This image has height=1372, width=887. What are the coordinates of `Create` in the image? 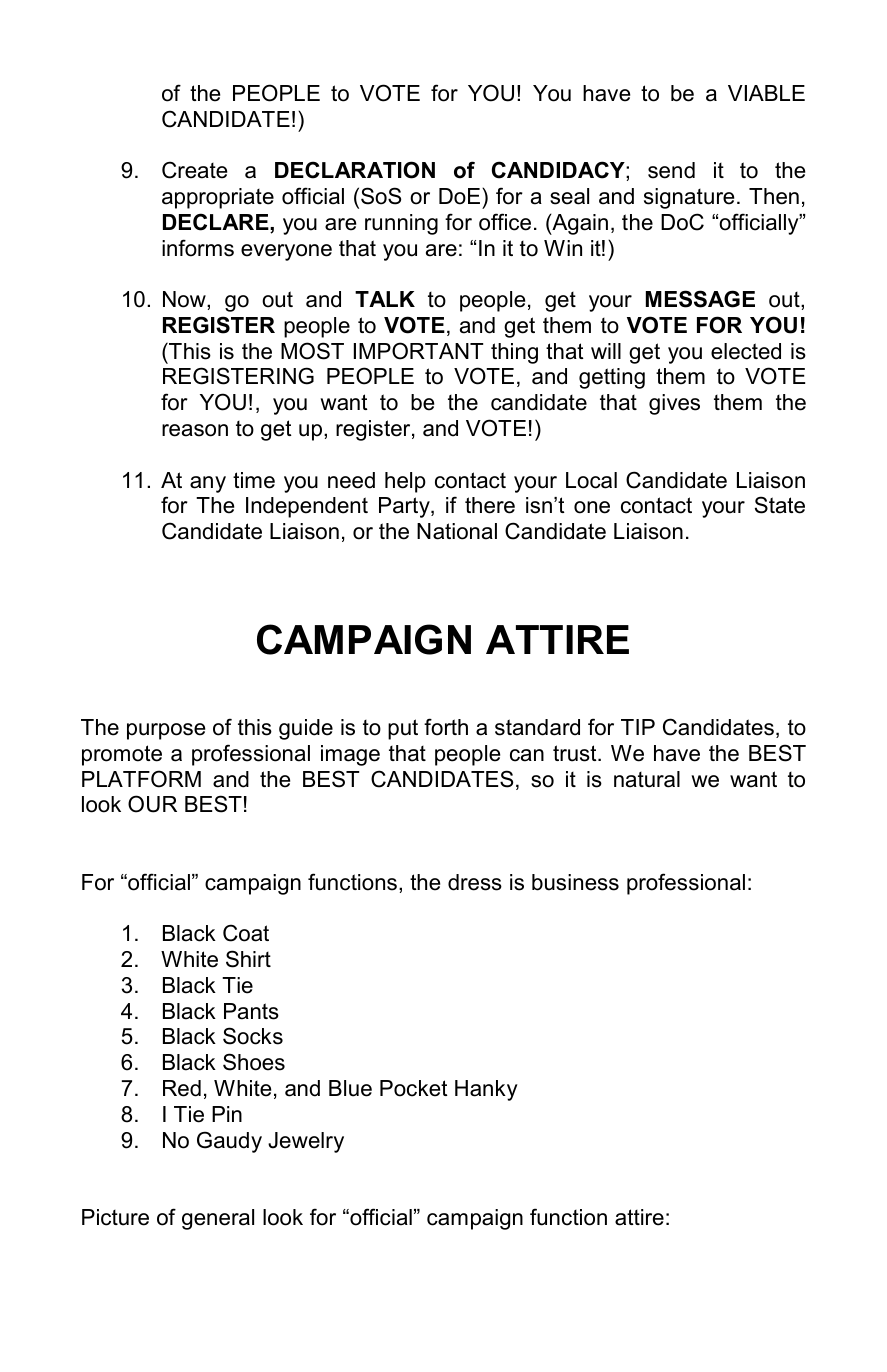 It's located at (194, 170).
